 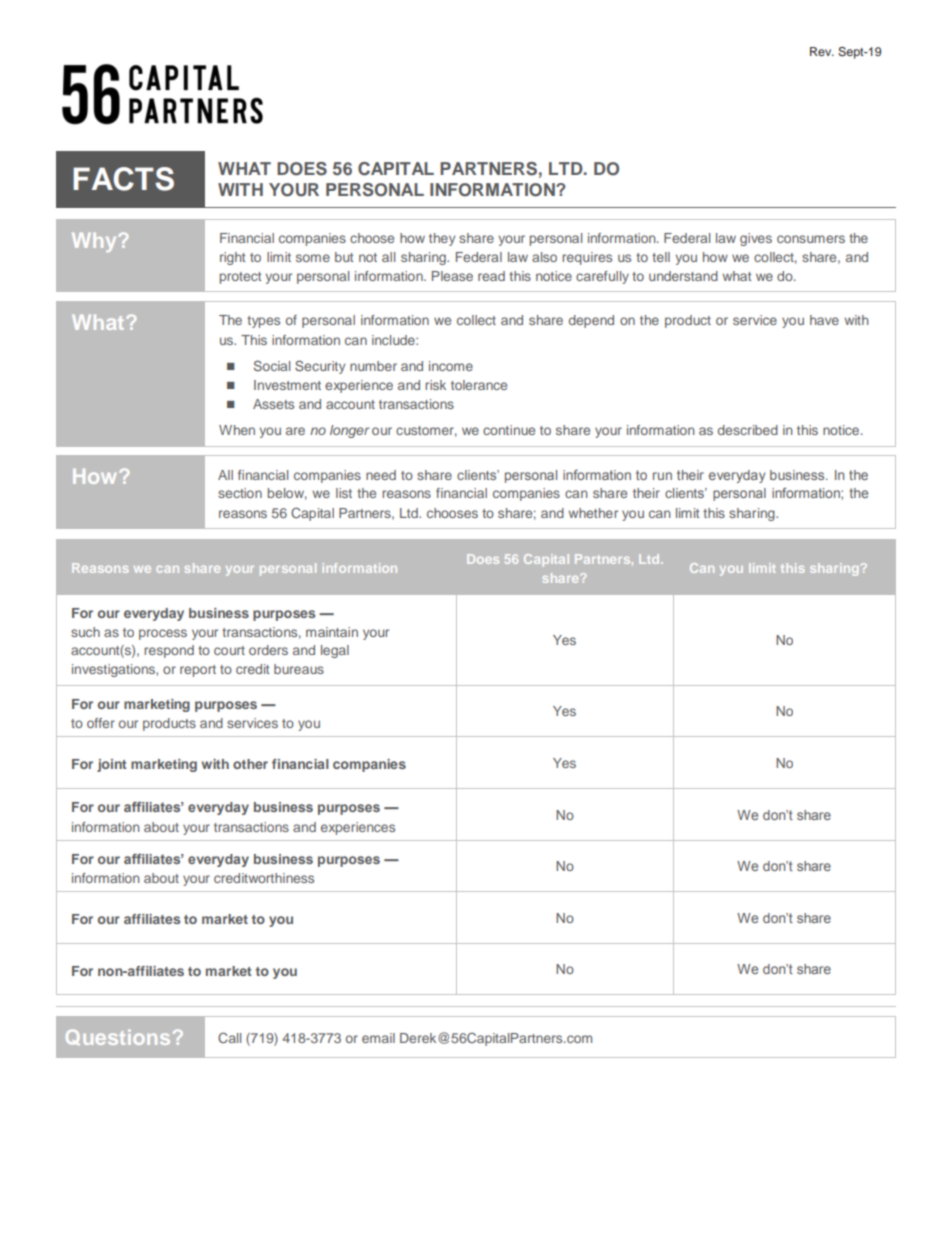 What do you see at coordinates (378, 1038) in the screenshot?
I see `email` at bounding box center [378, 1038].
